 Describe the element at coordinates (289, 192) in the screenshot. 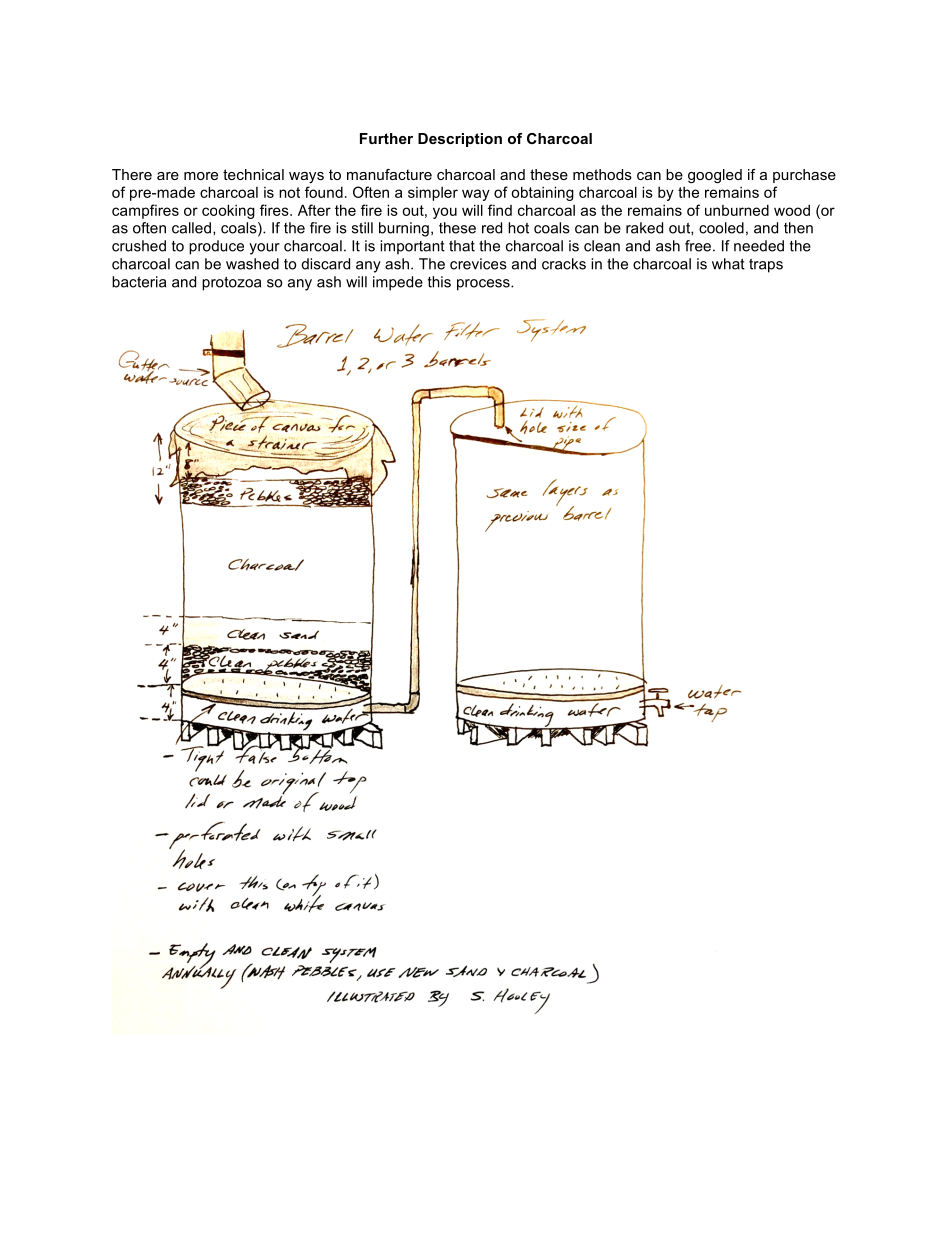

I see `not` at that location.
